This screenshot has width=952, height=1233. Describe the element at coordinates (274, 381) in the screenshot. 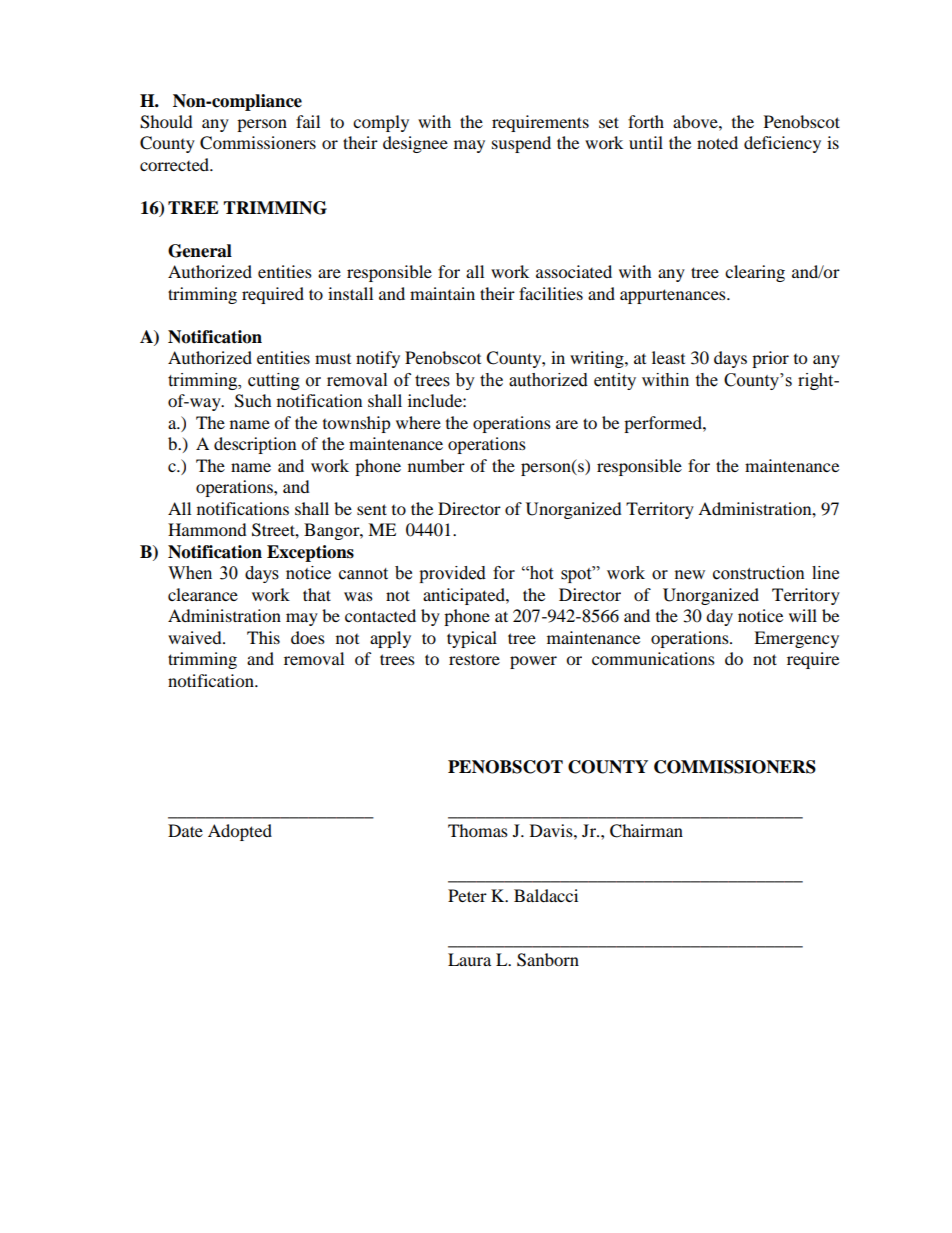

I see `cutting` at that location.
